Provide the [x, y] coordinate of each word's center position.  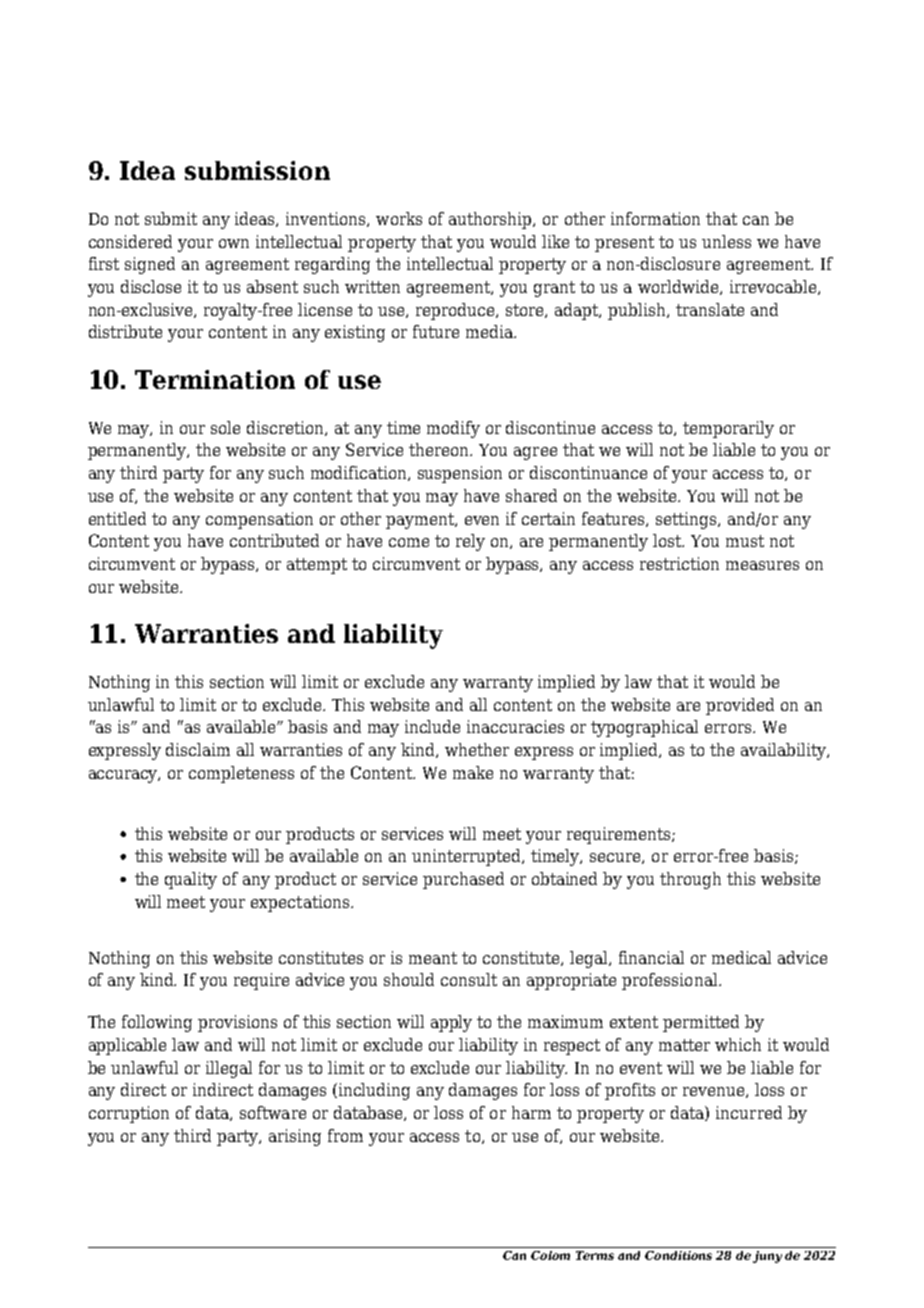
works [399, 218]
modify [453, 429]
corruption [129, 1114]
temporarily [728, 429]
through [690, 880]
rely [470, 542]
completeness [241, 774]
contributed [274, 540]
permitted [701, 1023]
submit [171, 218]
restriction [679, 563]
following [157, 1023]
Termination [215, 379]
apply [451, 1023]
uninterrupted [468, 857]
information [655, 218]
